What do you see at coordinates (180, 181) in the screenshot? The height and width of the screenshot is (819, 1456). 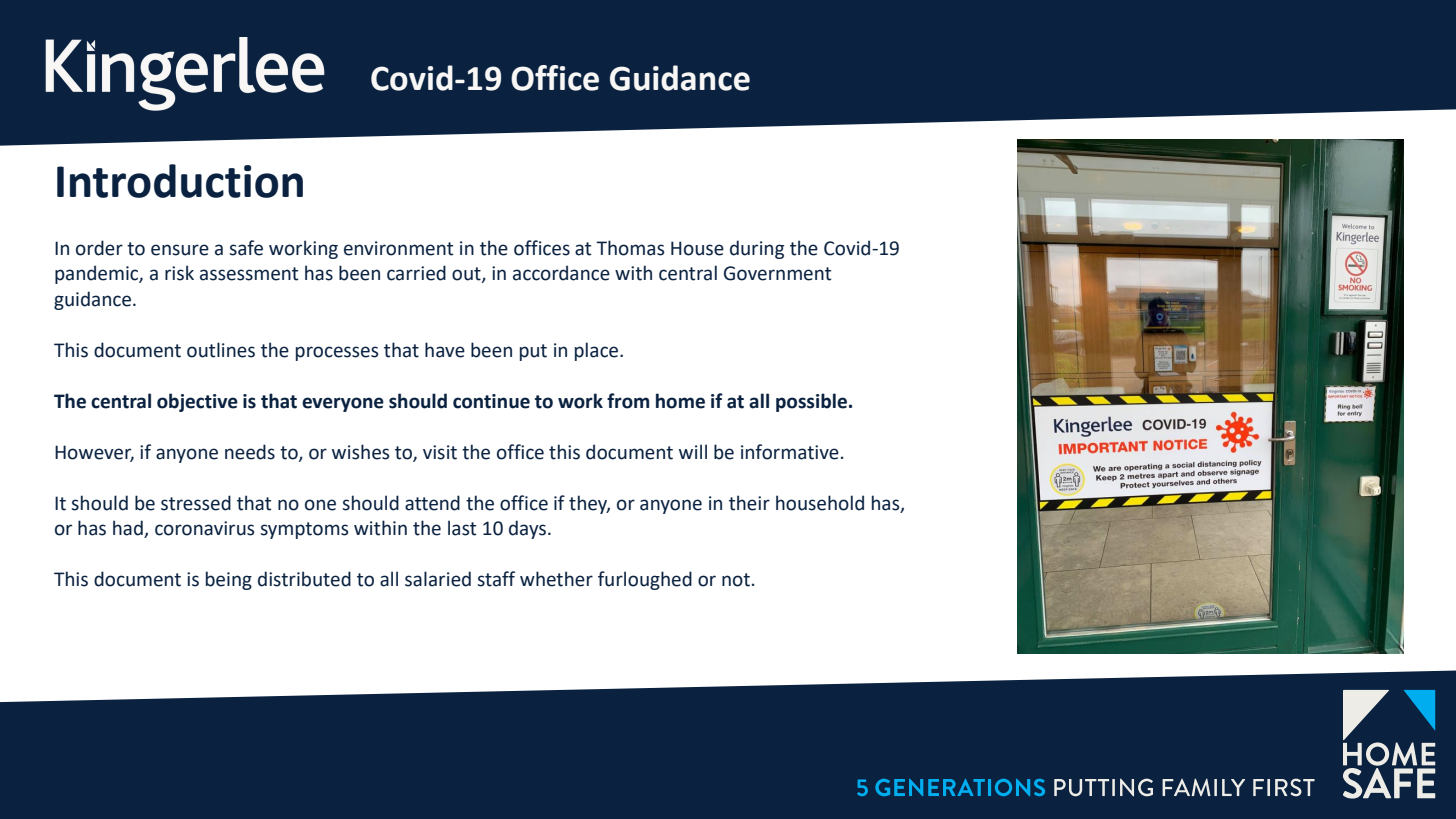 I see `Introduction` at bounding box center [180, 181].
